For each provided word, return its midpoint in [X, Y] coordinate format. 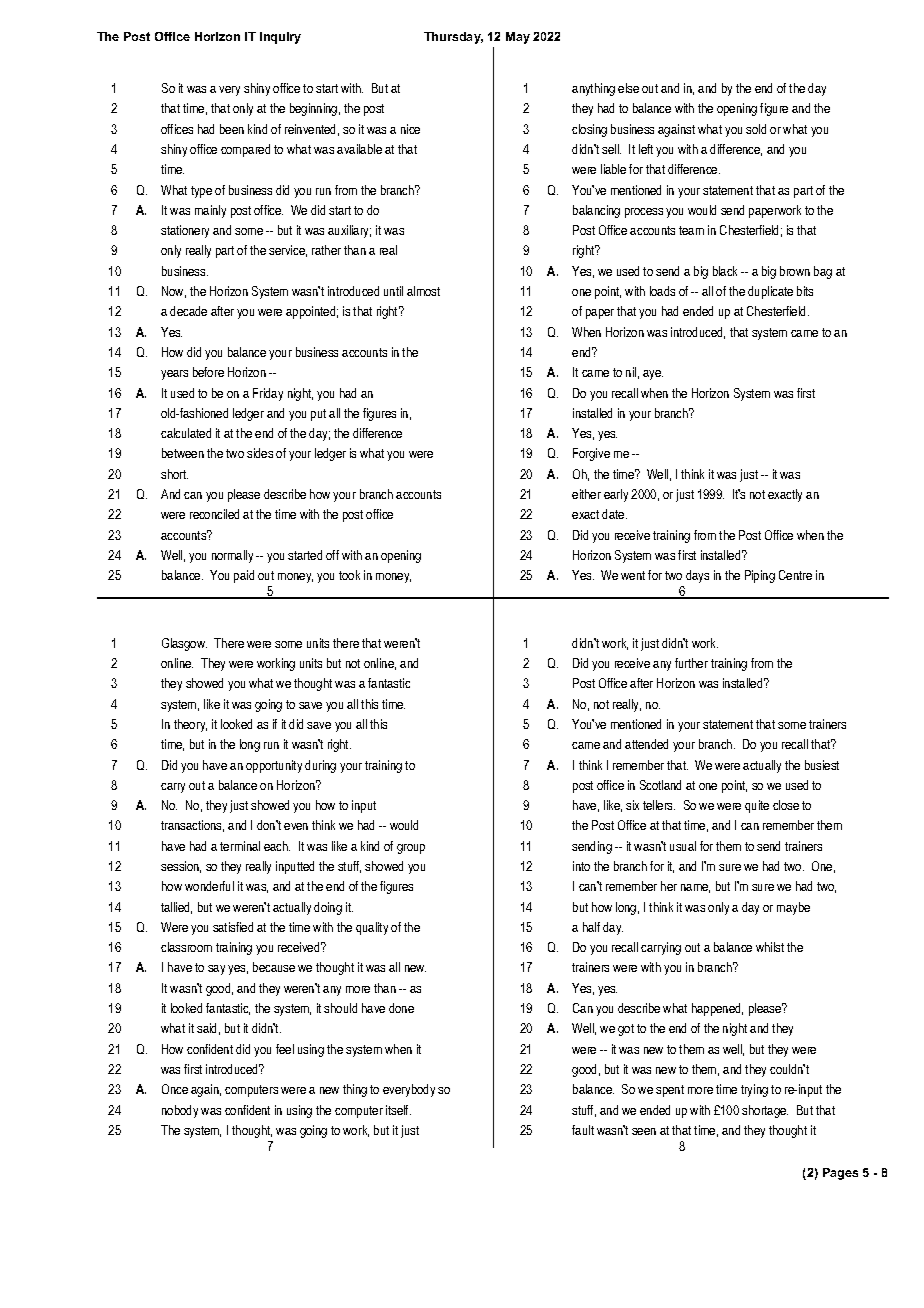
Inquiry [280, 38]
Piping [760, 576]
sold [756, 129]
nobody [180, 1111]
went [633, 575]
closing [589, 130]
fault [583, 1130]
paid [244, 576]
